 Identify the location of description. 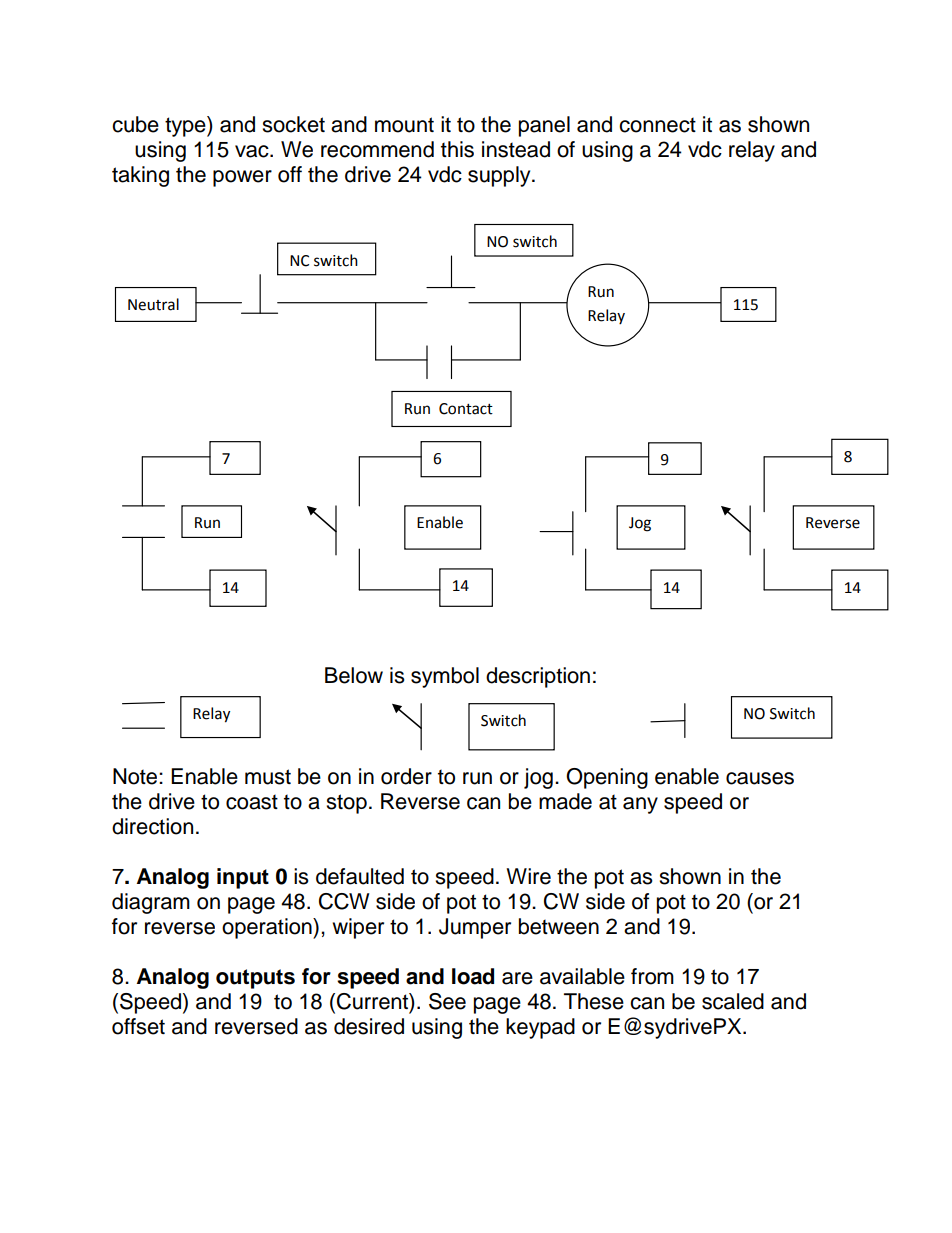
(538, 677).
